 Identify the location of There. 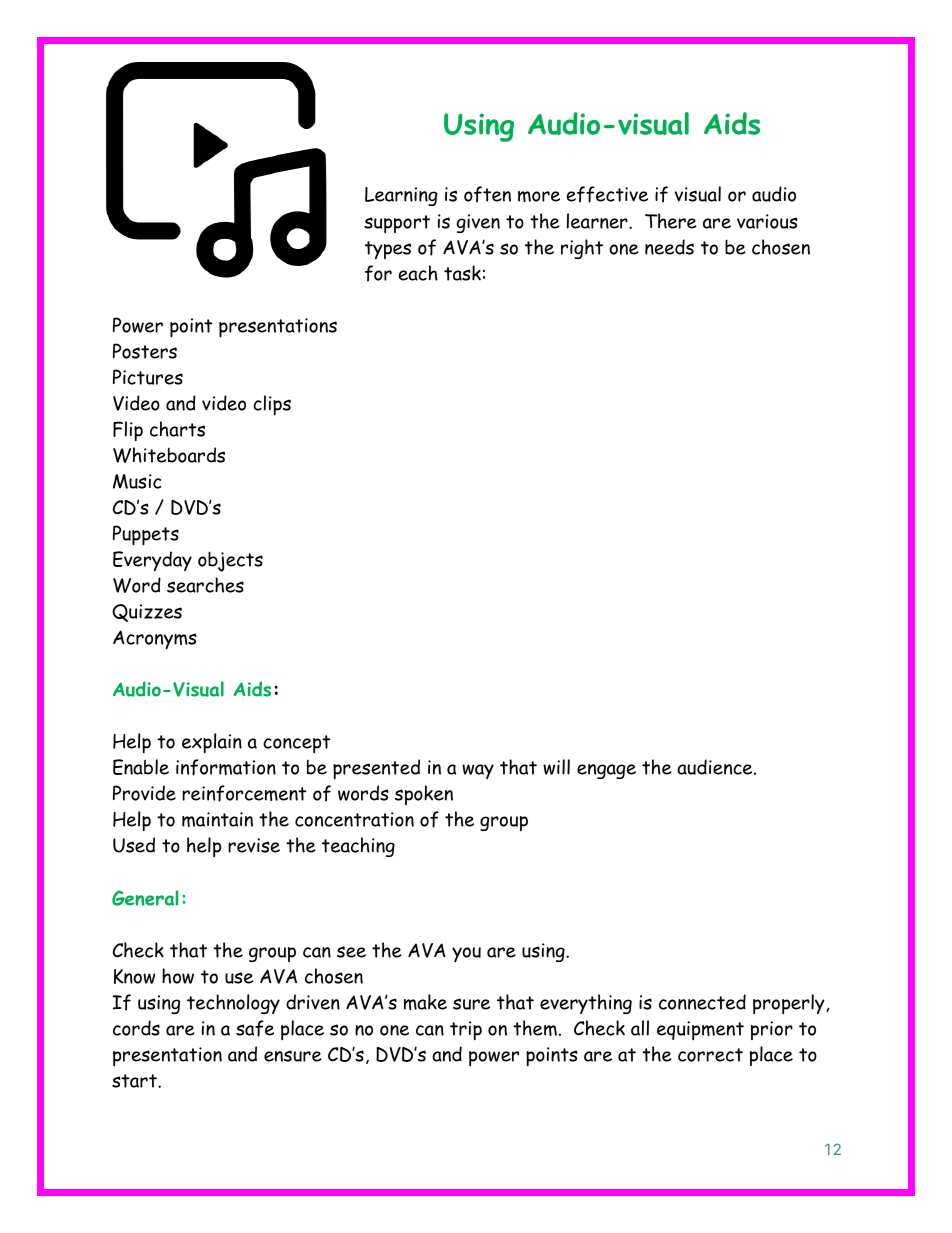
(671, 221).
